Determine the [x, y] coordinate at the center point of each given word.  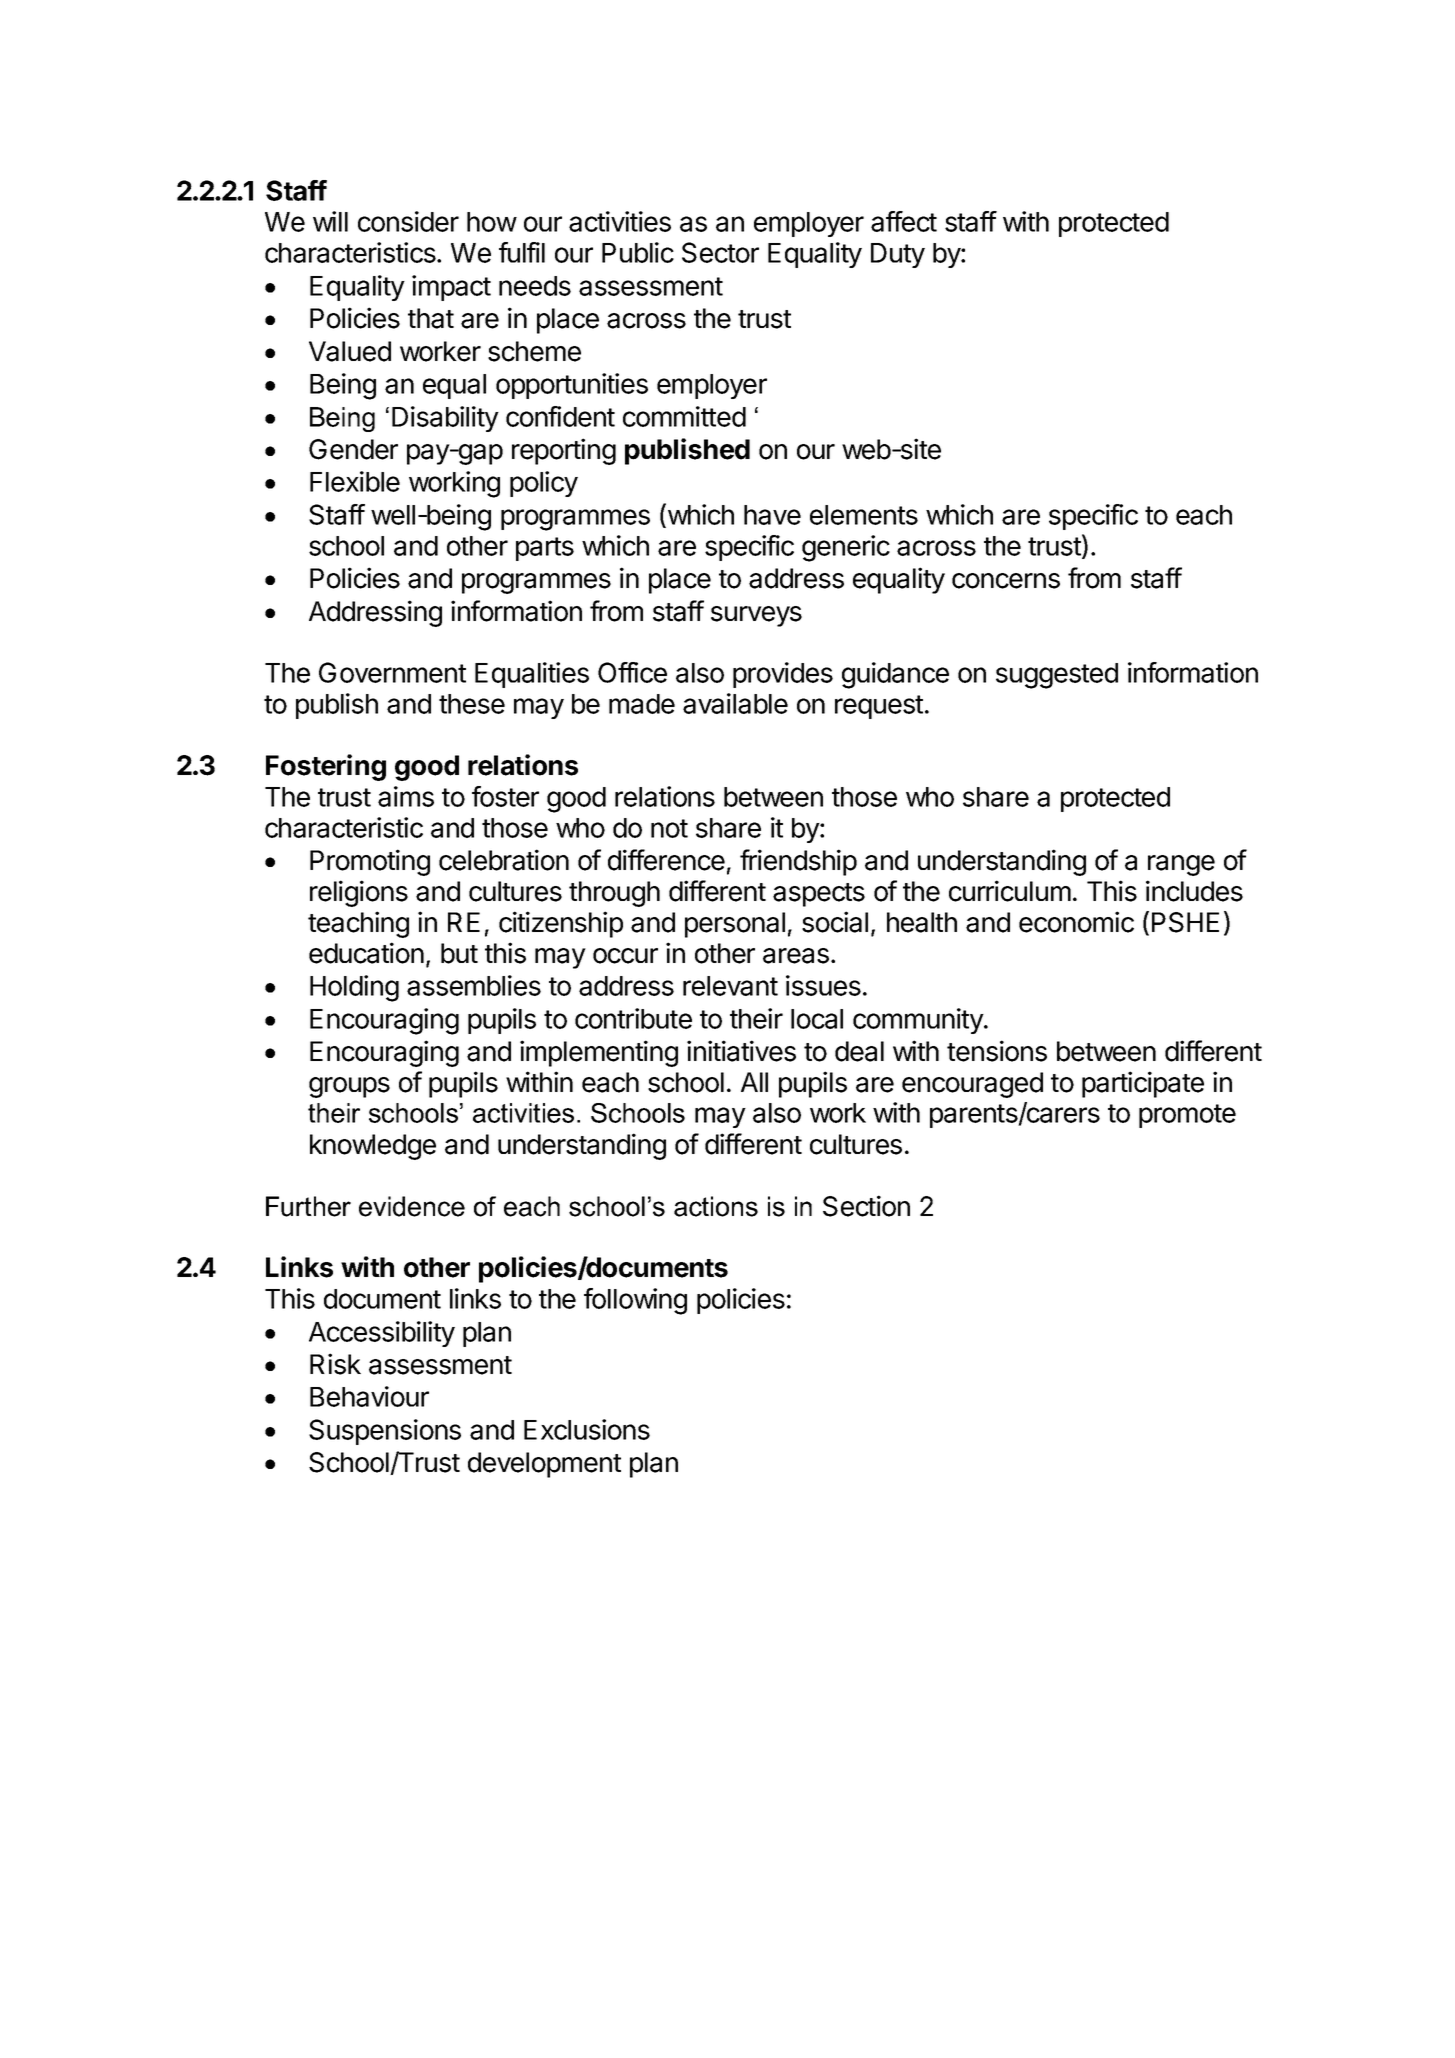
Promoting [370, 862]
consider [408, 221]
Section [866, 1206]
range [1181, 865]
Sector [720, 252]
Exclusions [587, 1429]
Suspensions [385, 1432]
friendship [798, 862]
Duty [898, 255]
